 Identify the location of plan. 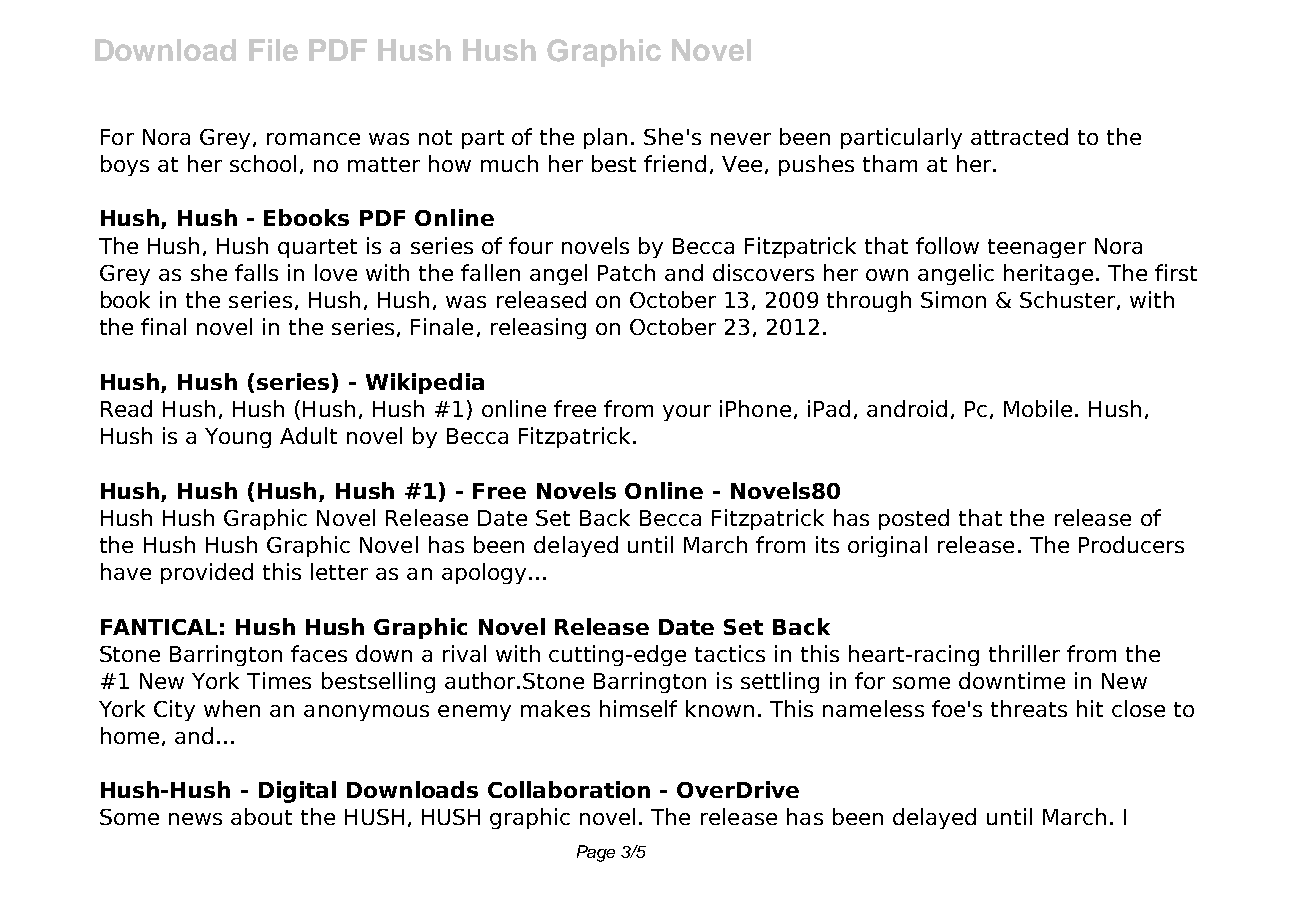
(605, 138).
